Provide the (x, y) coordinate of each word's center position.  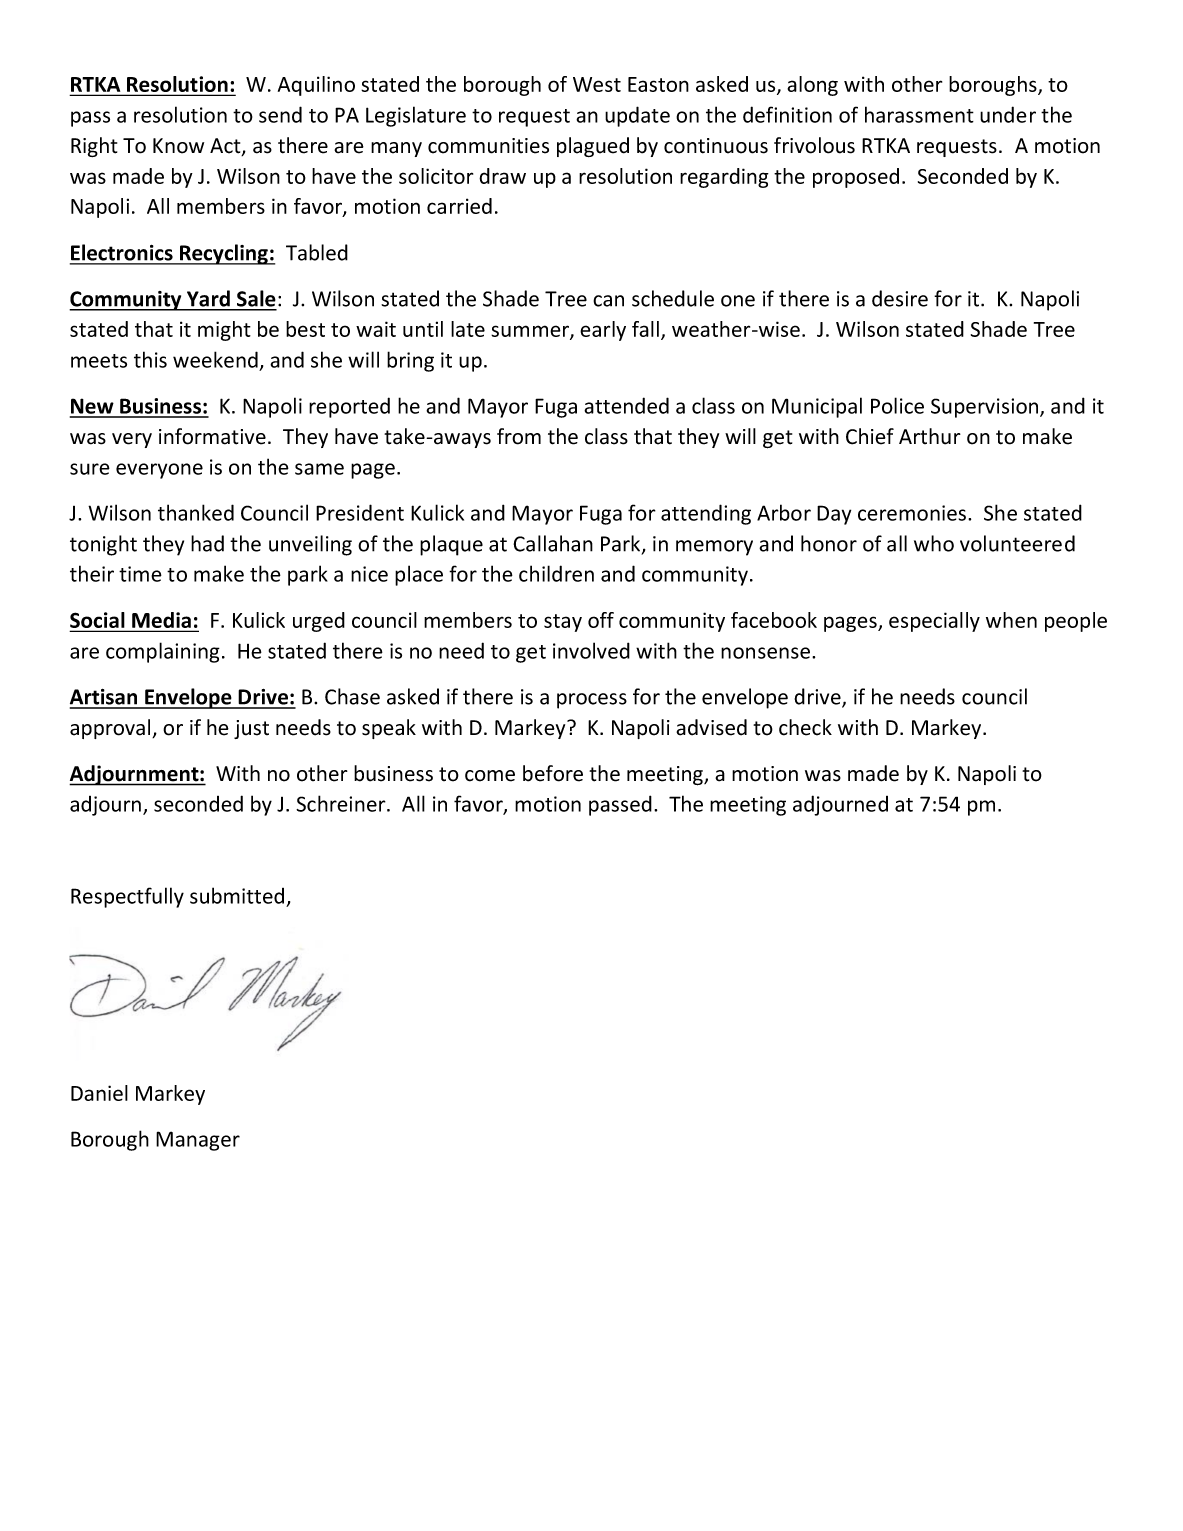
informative (212, 436)
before (553, 773)
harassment (919, 114)
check (805, 727)
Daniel (99, 1093)
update (637, 116)
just (251, 729)
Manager (198, 1141)
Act (226, 147)
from (519, 436)
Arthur (930, 436)
